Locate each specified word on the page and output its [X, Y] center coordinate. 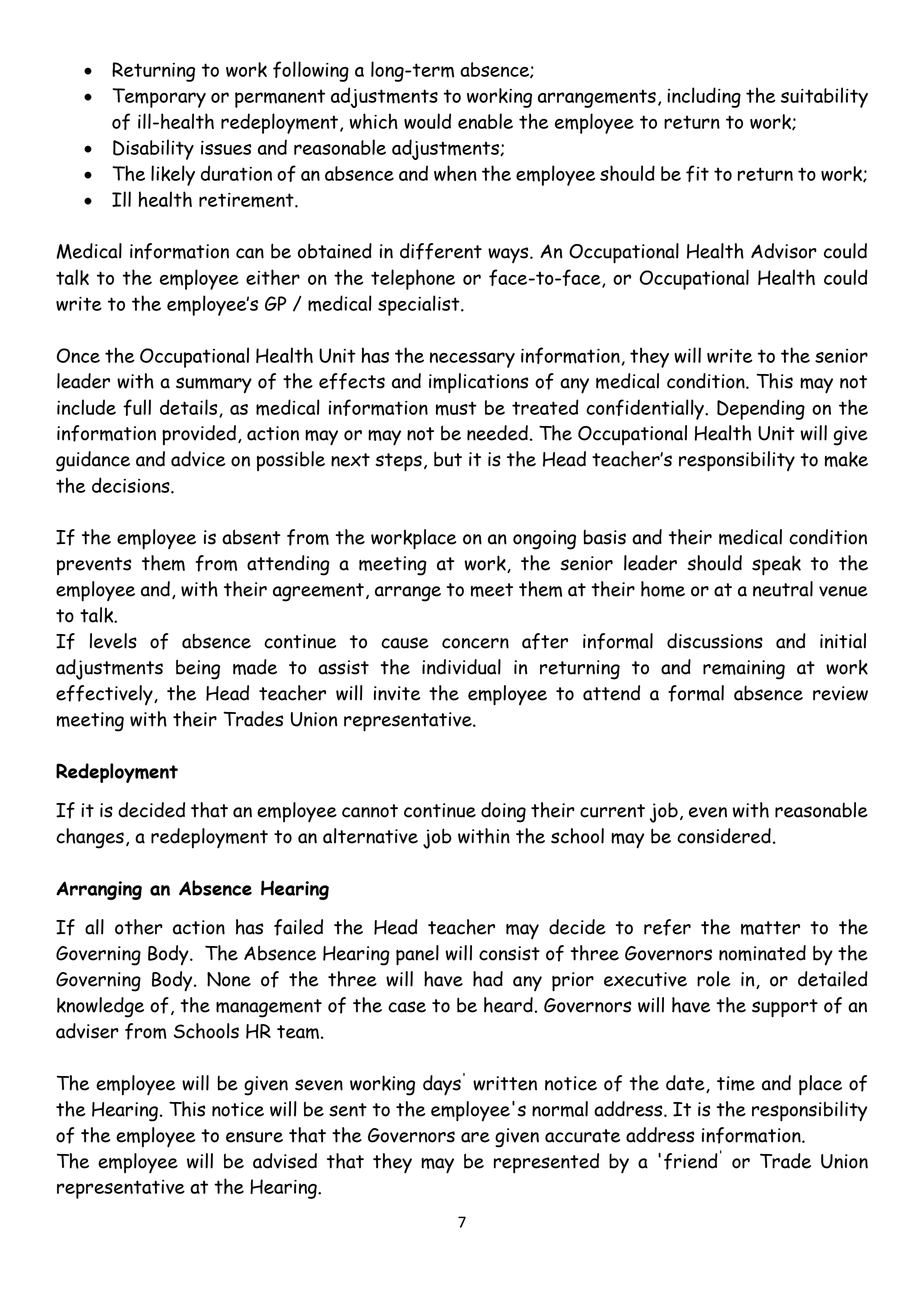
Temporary [159, 98]
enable [485, 121]
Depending [761, 409]
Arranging [99, 890]
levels [113, 641]
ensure [254, 1137]
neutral [783, 589]
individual [461, 667]
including [704, 97]
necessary [472, 360]
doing [503, 812]
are [475, 1137]
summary [214, 385]
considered [724, 836]
